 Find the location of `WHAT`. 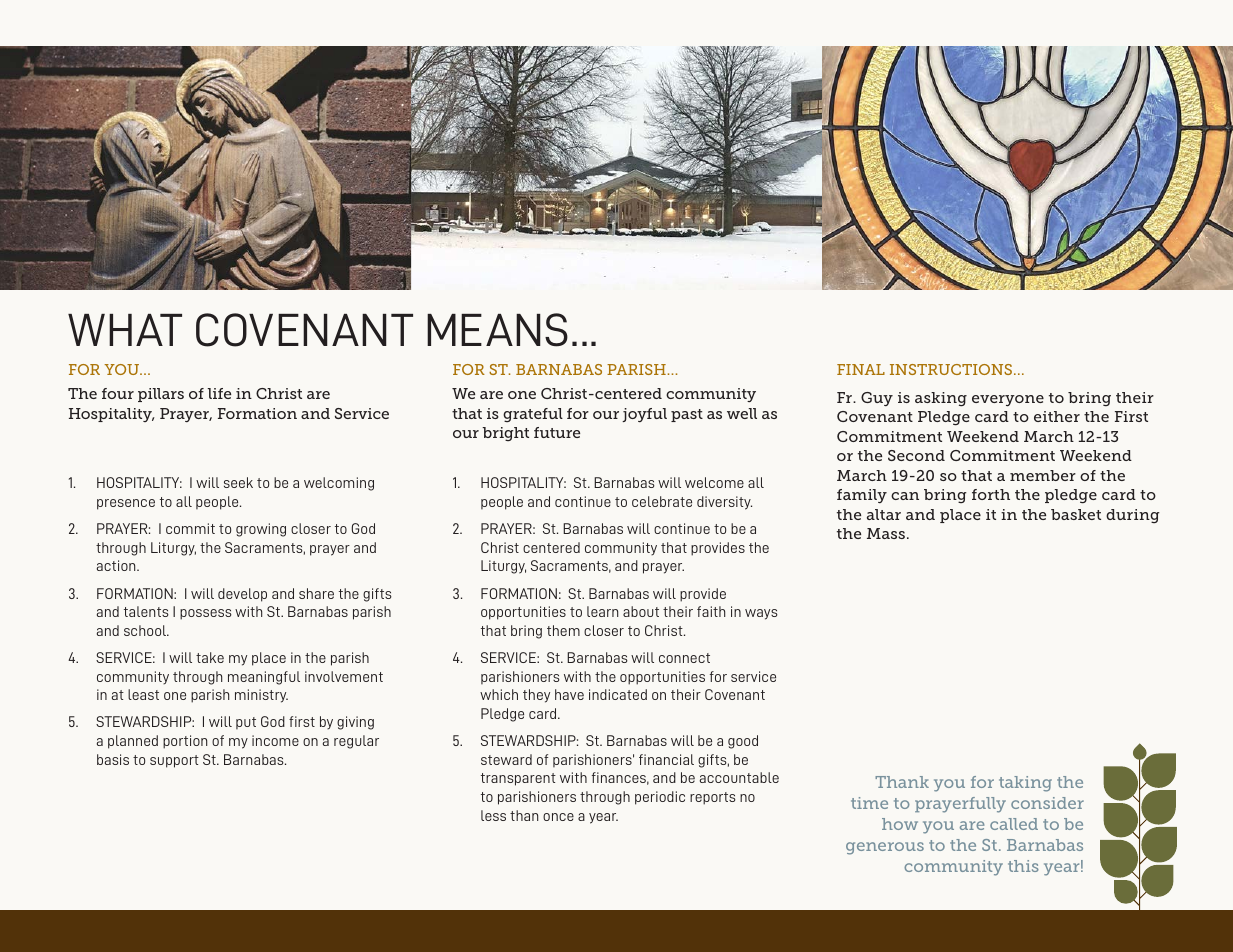

WHAT is located at coordinates (125, 330).
